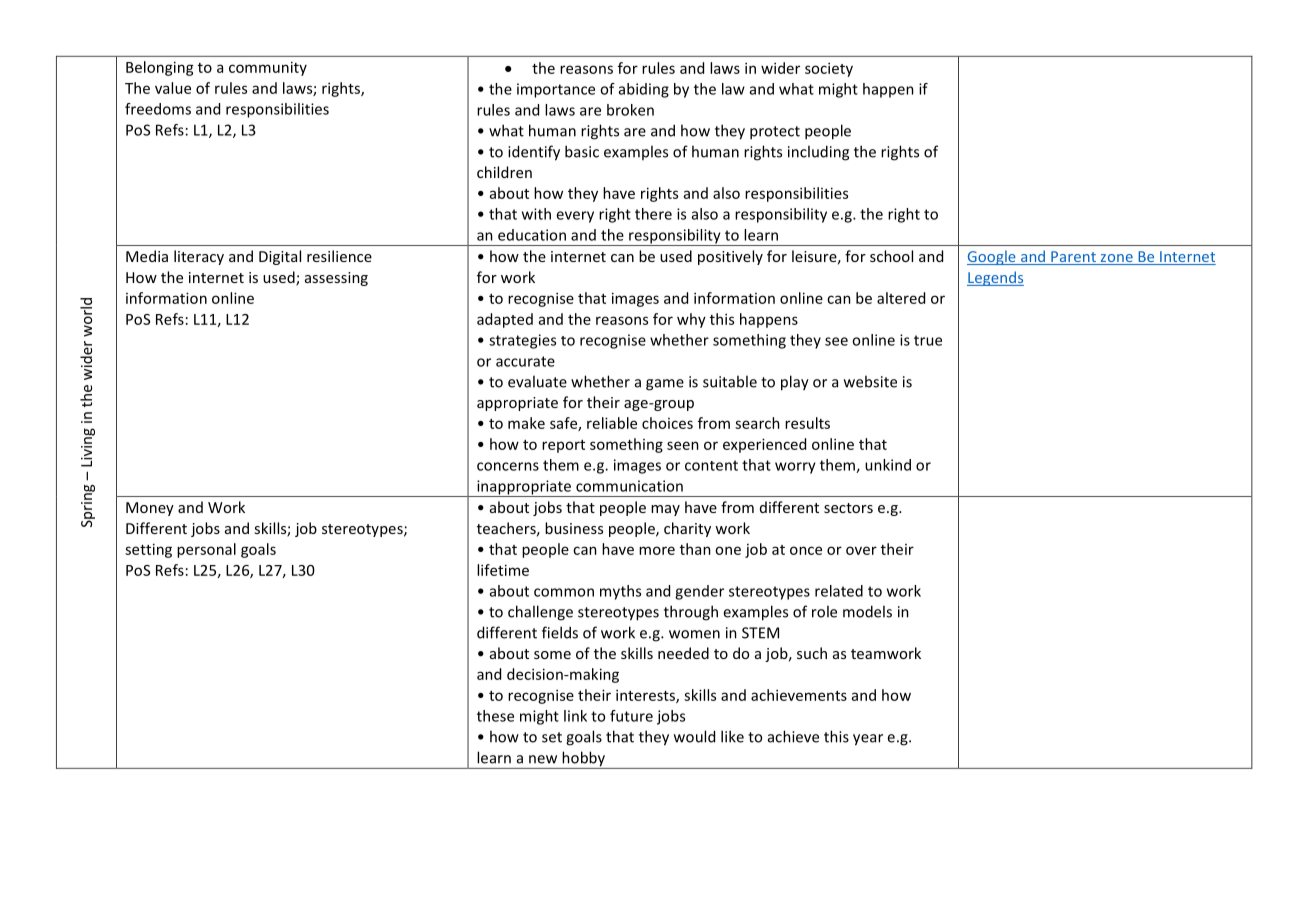  I want to click on over, so click(861, 550).
